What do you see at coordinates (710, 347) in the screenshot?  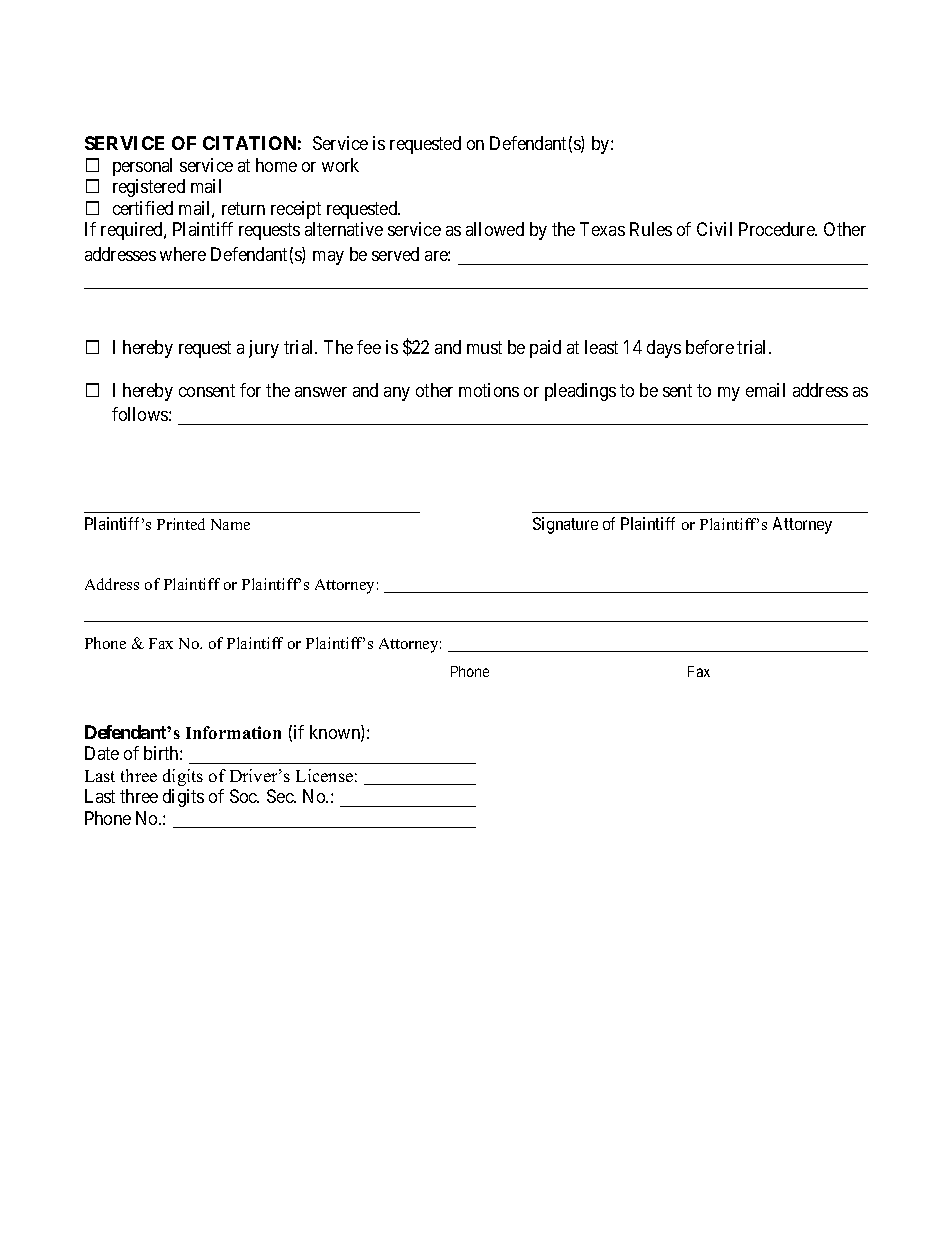 I see `before` at bounding box center [710, 347].
